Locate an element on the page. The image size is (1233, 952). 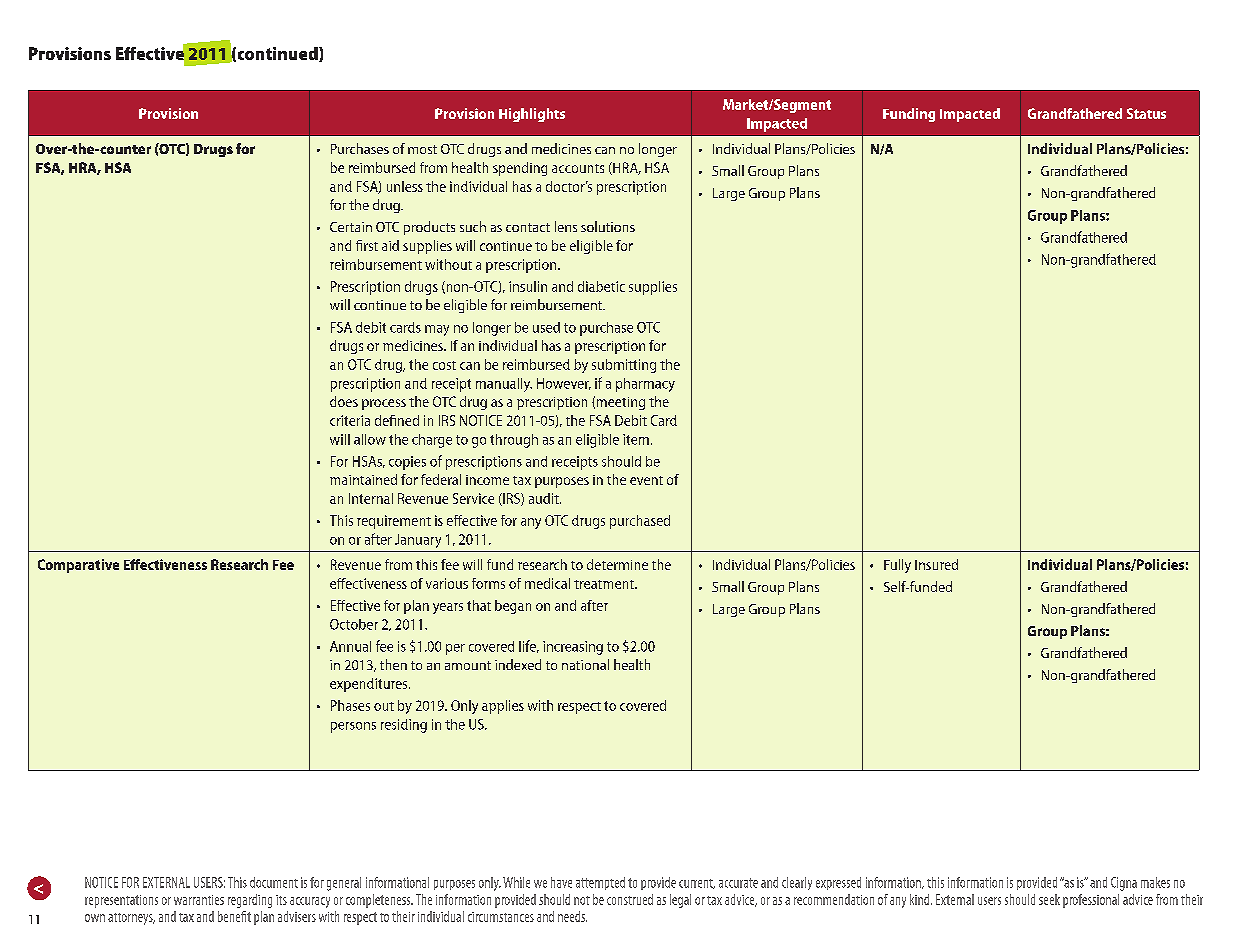
solutions is located at coordinates (608, 226).
